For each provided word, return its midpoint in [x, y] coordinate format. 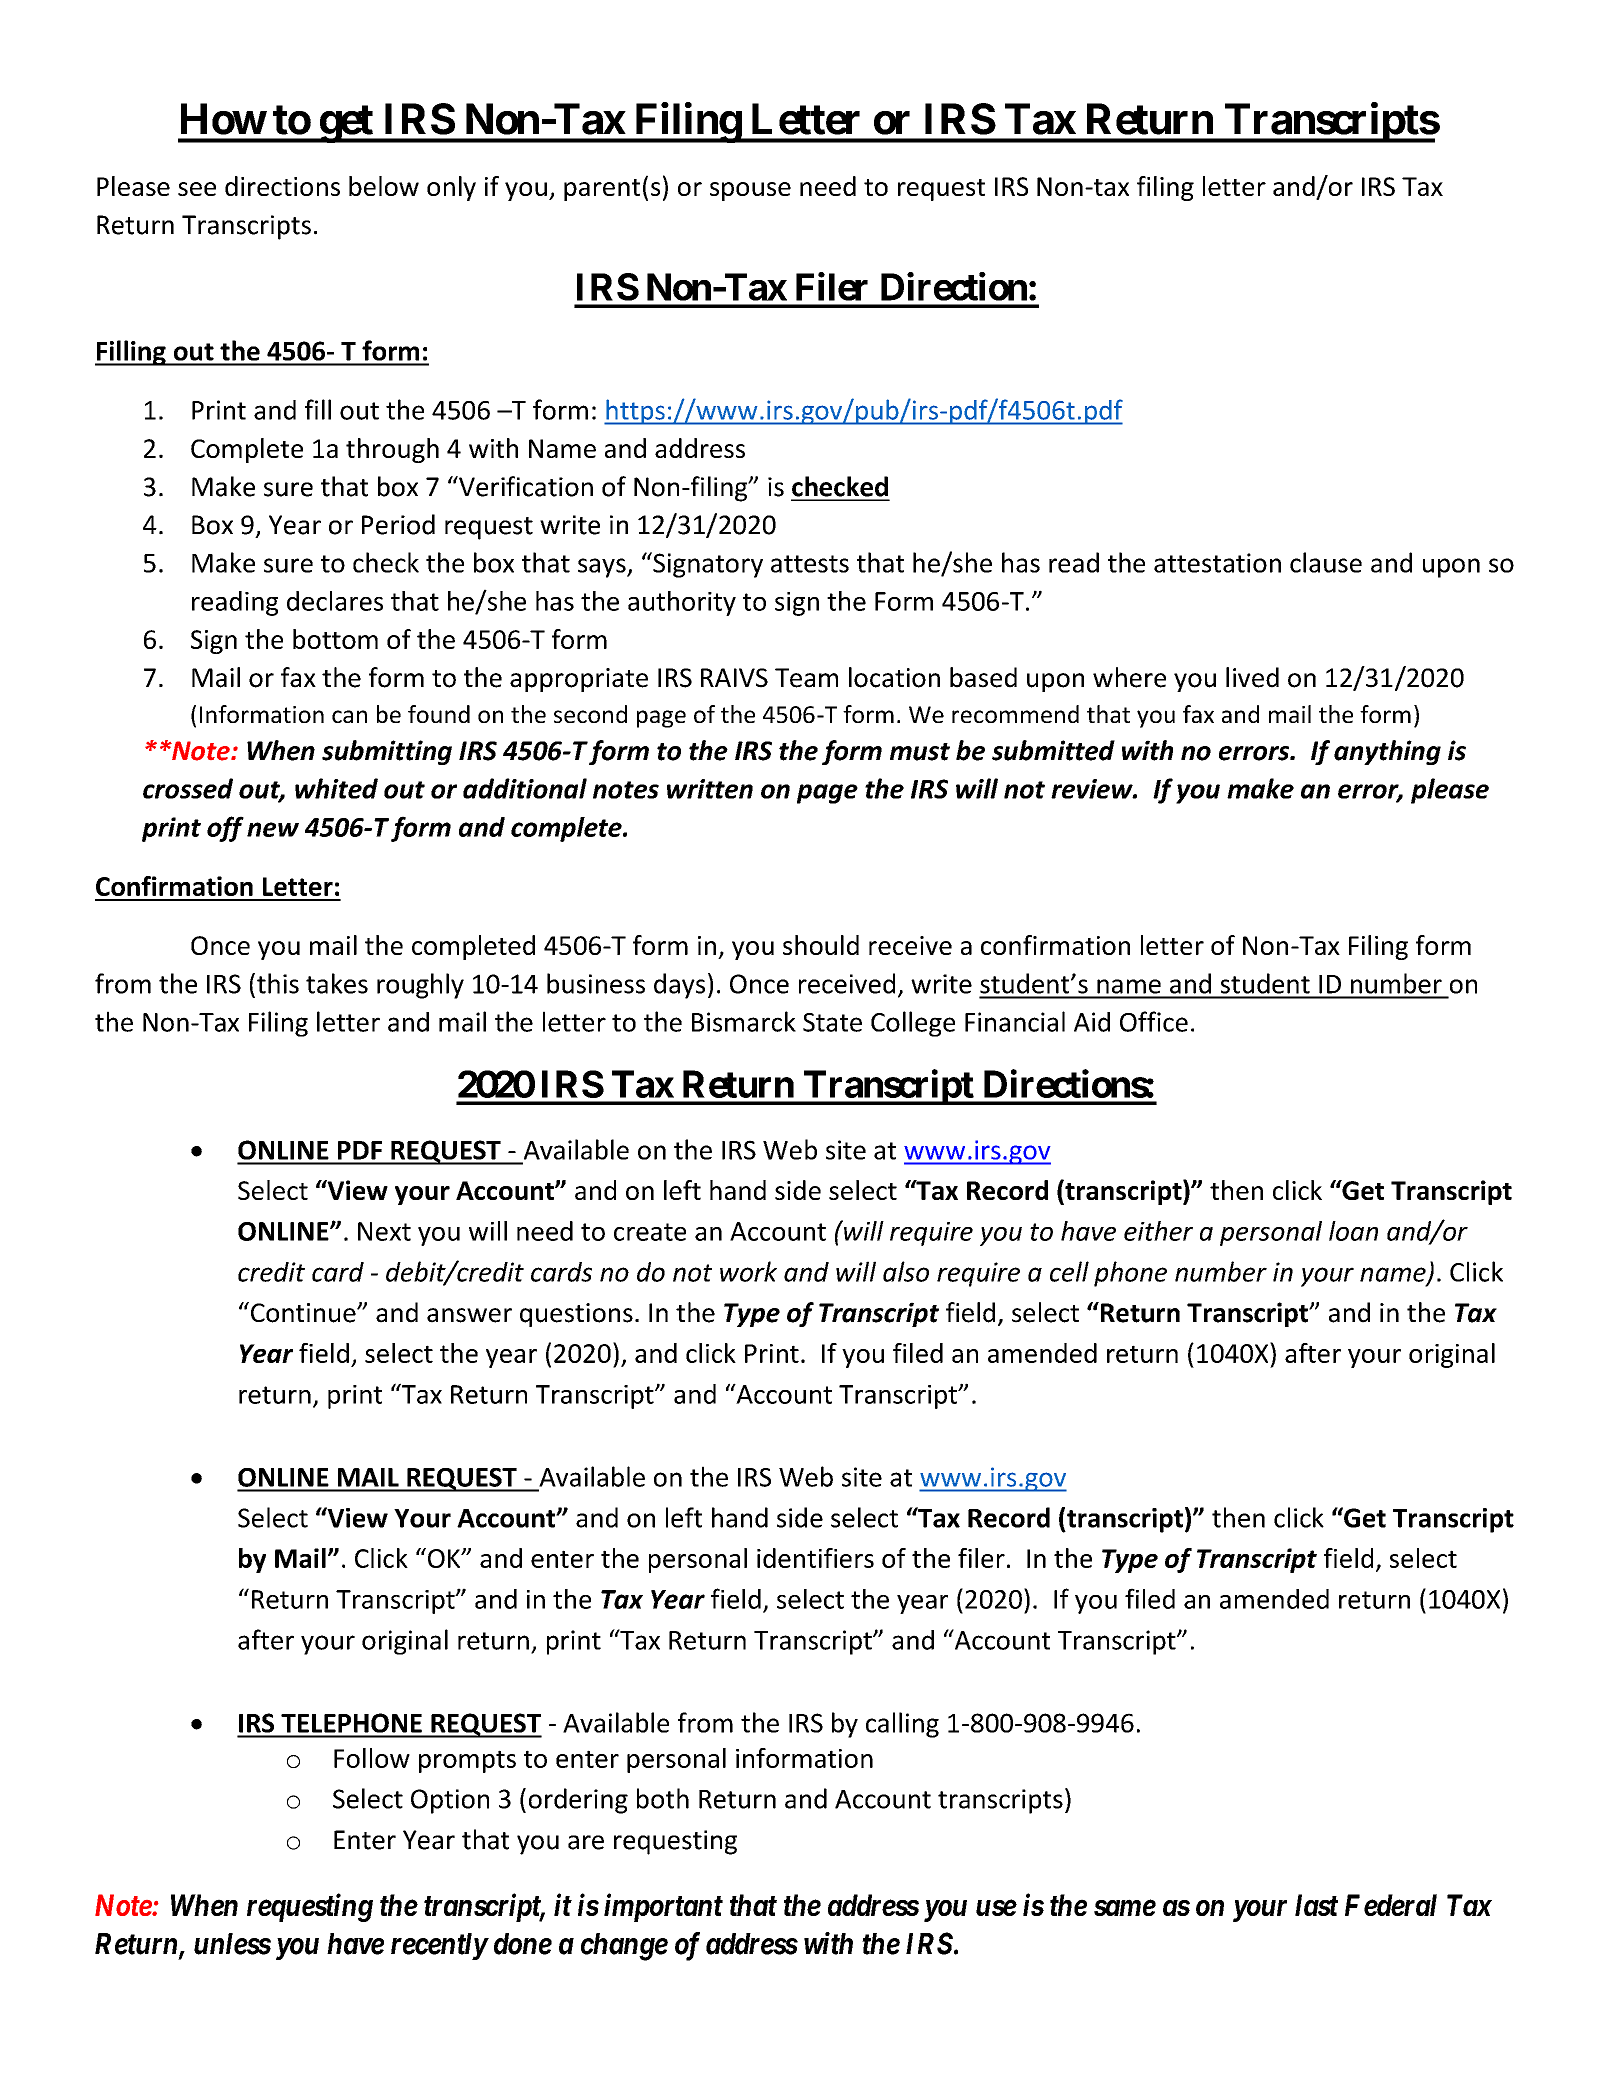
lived [1252, 677]
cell [1069, 1271]
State [832, 1022]
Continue [303, 1312]
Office [1154, 1021]
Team [806, 678]
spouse [750, 191]
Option [450, 1801]
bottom [335, 639]
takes [337, 983]
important [663, 1907]
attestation [1217, 563]
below [384, 186]
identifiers [815, 1558]
